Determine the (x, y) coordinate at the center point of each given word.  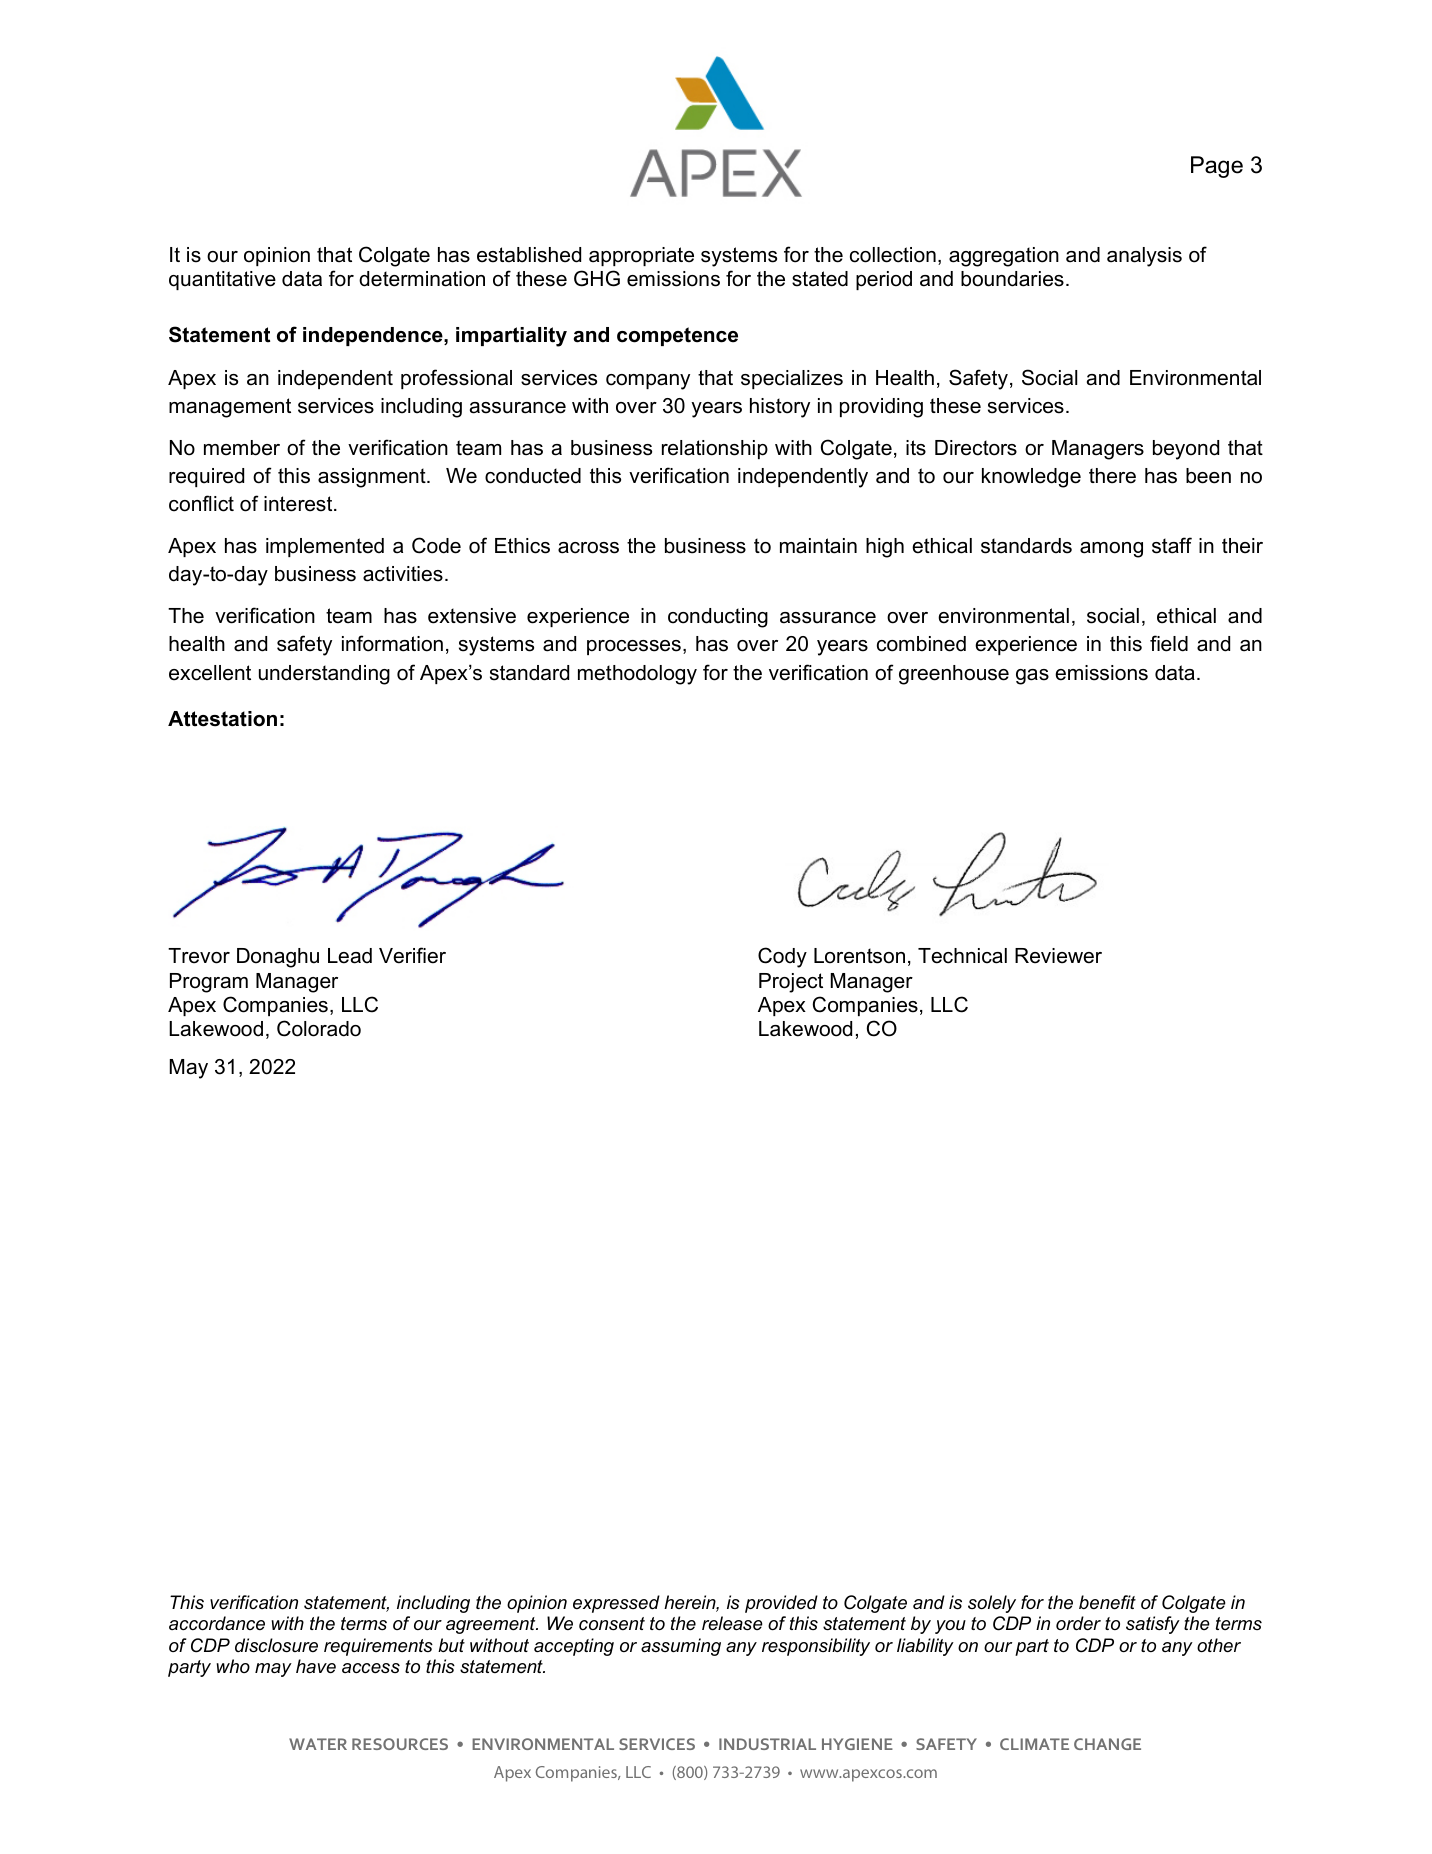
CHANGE (1107, 1744)
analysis (1144, 257)
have (316, 1666)
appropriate (641, 256)
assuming (681, 1647)
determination (422, 279)
